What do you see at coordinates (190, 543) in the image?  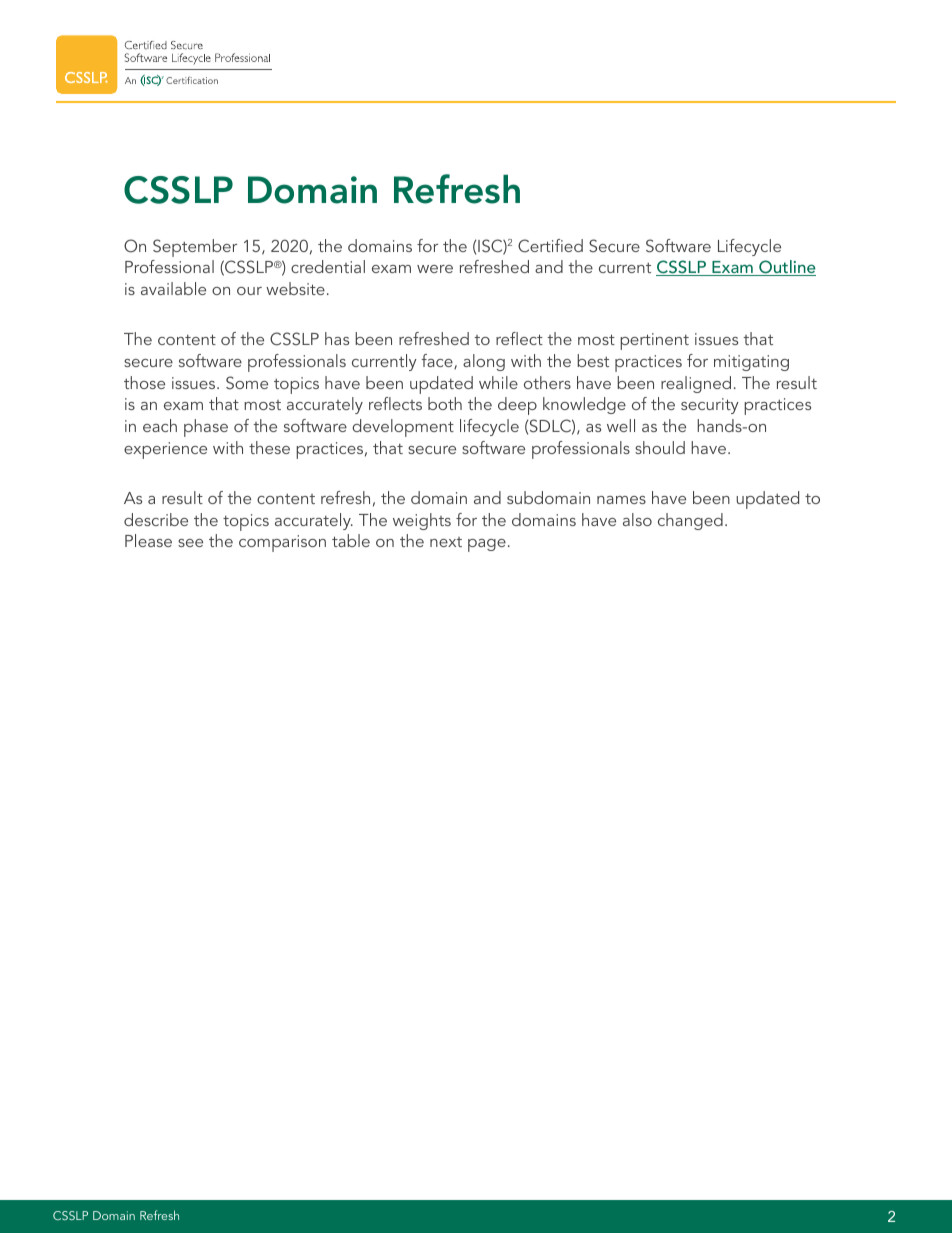 I see `see` at bounding box center [190, 543].
